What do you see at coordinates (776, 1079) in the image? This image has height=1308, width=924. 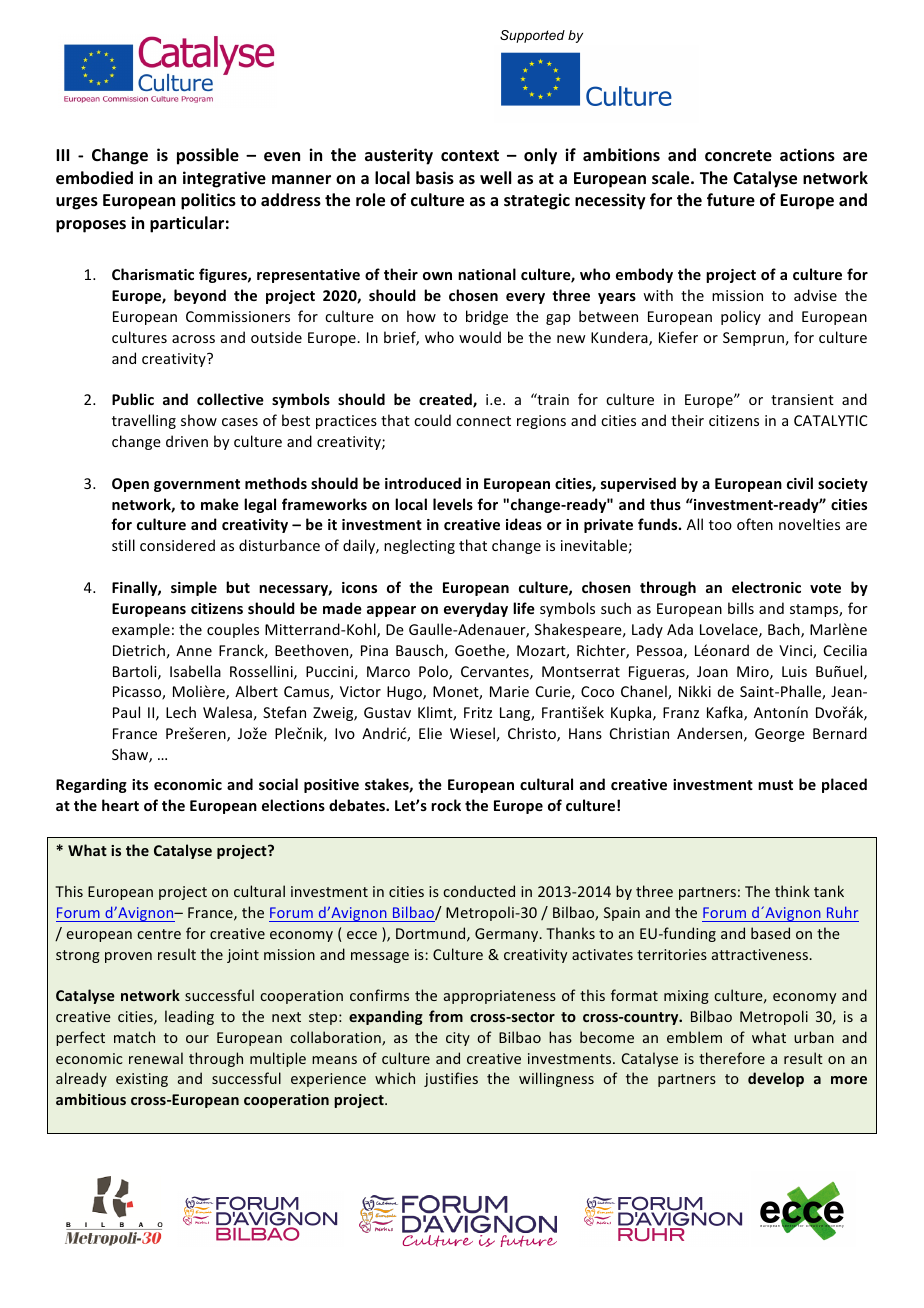 I see `develop` at bounding box center [776, 1079].
